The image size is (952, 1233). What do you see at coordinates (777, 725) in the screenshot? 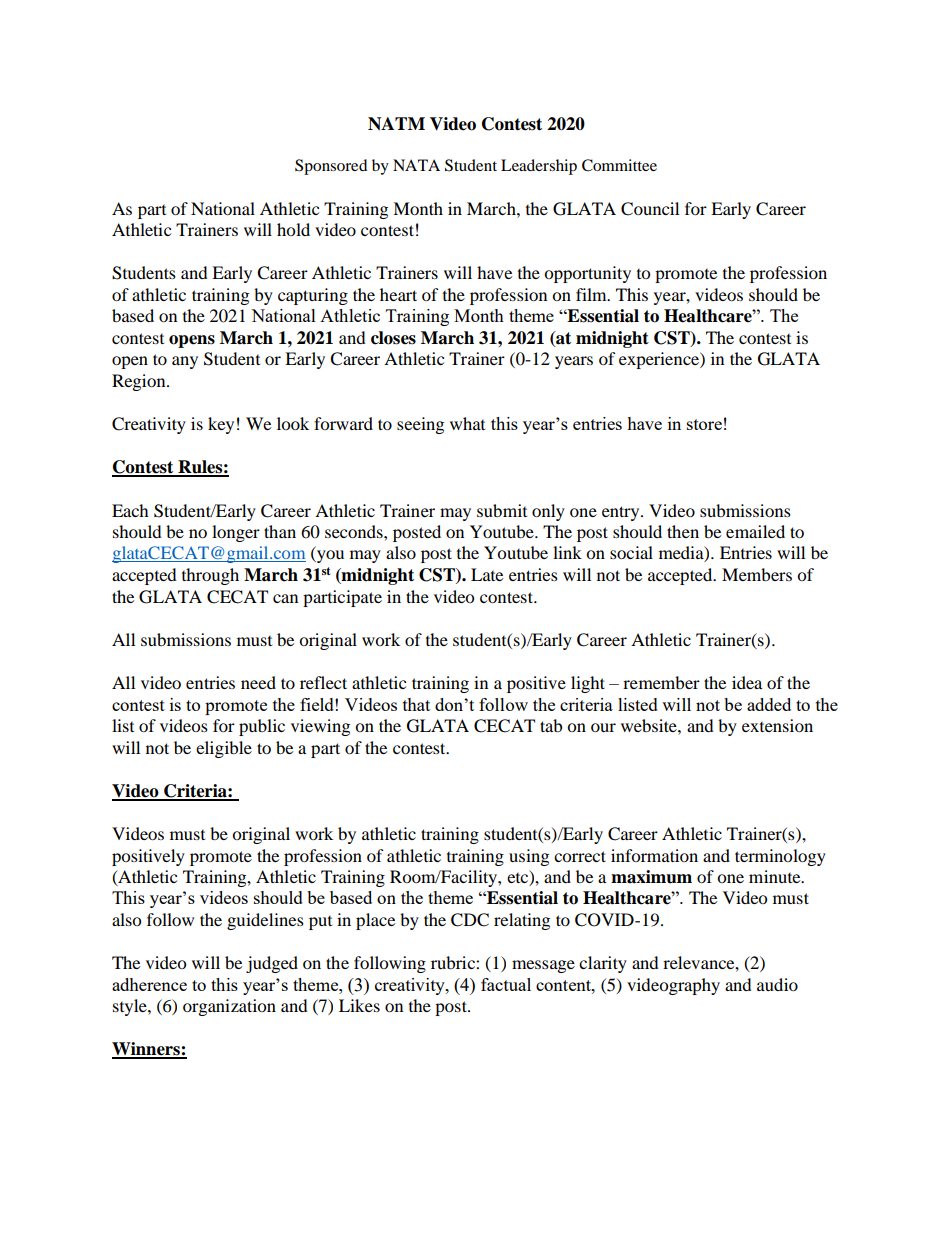
I see `extension` at bounding box center [777, 725].
